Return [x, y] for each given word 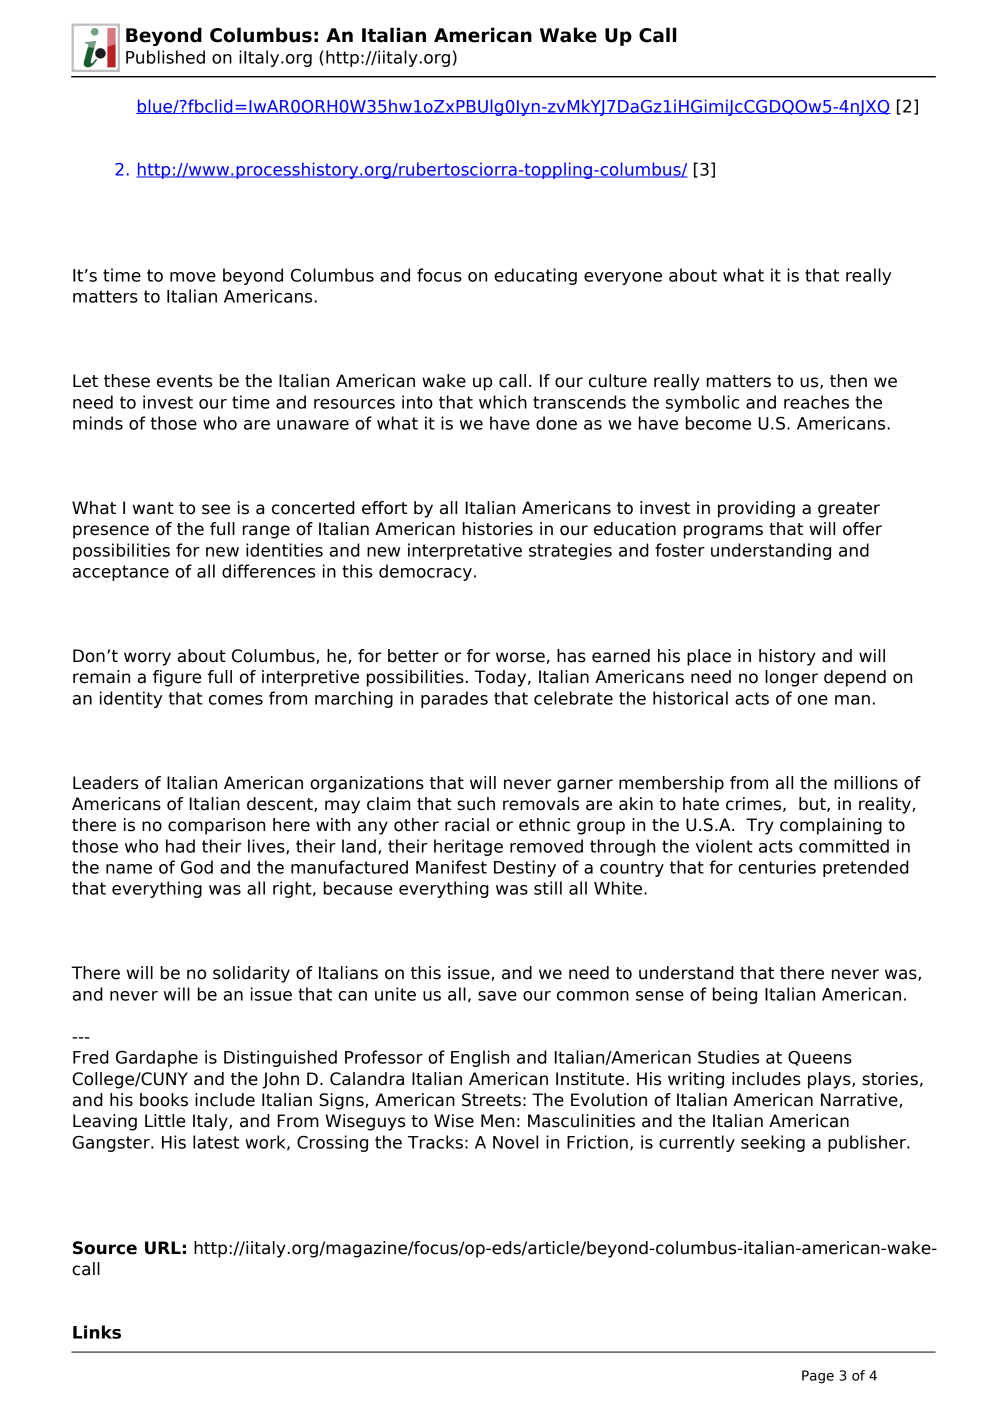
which [503, 402]
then [848, 381]
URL [163, 1248]
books [164, 1100]
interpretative [465, 551]
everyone [623, 278]
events [184, 381]
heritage [468, 847]
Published [165, 57]
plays [830, 1080]
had [180, 846]
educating [535, 276]
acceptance [121, 573]
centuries [777, 867]
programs [723, 532]
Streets [491, 1100]
